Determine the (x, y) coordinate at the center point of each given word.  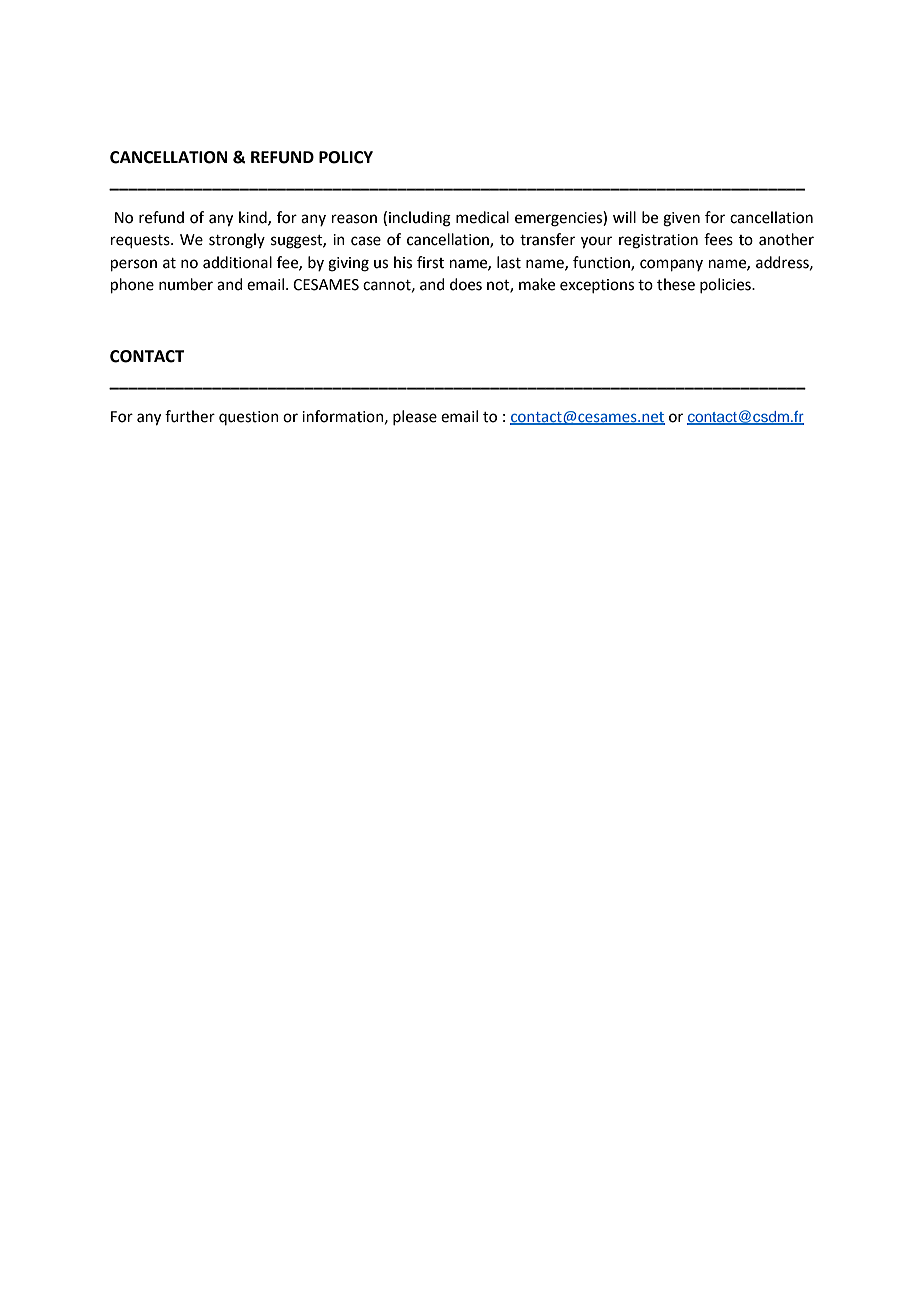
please (415, 417)
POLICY (346, 157)
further (190, 416)
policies (726, 285)
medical (482, 217)
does (466, 284)
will (624, 217)
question (249, 418)
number (186, 284)
